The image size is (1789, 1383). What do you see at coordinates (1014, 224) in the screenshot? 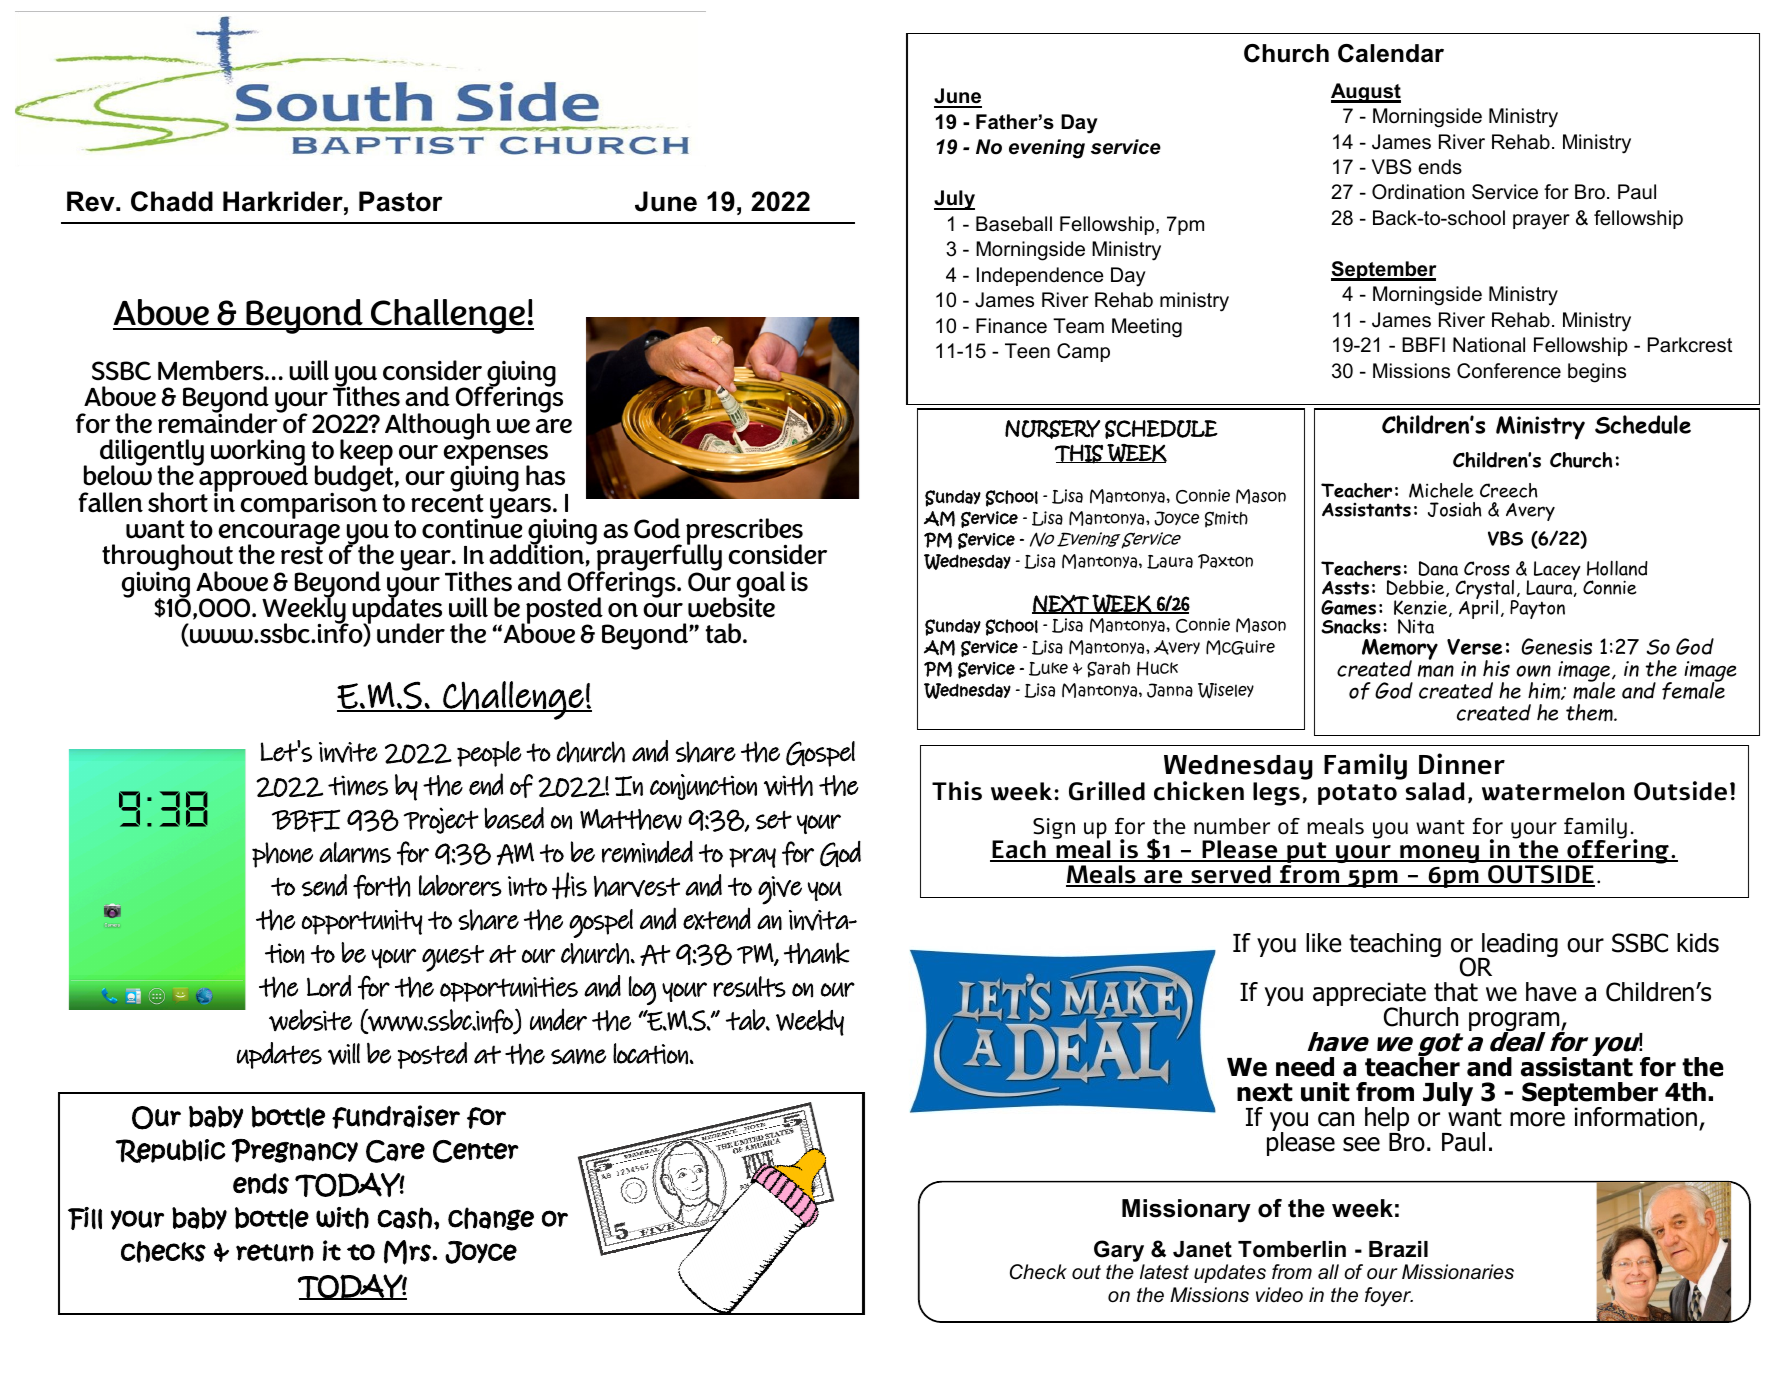
I see `Baseball` at bounding box center [1014, 224].
